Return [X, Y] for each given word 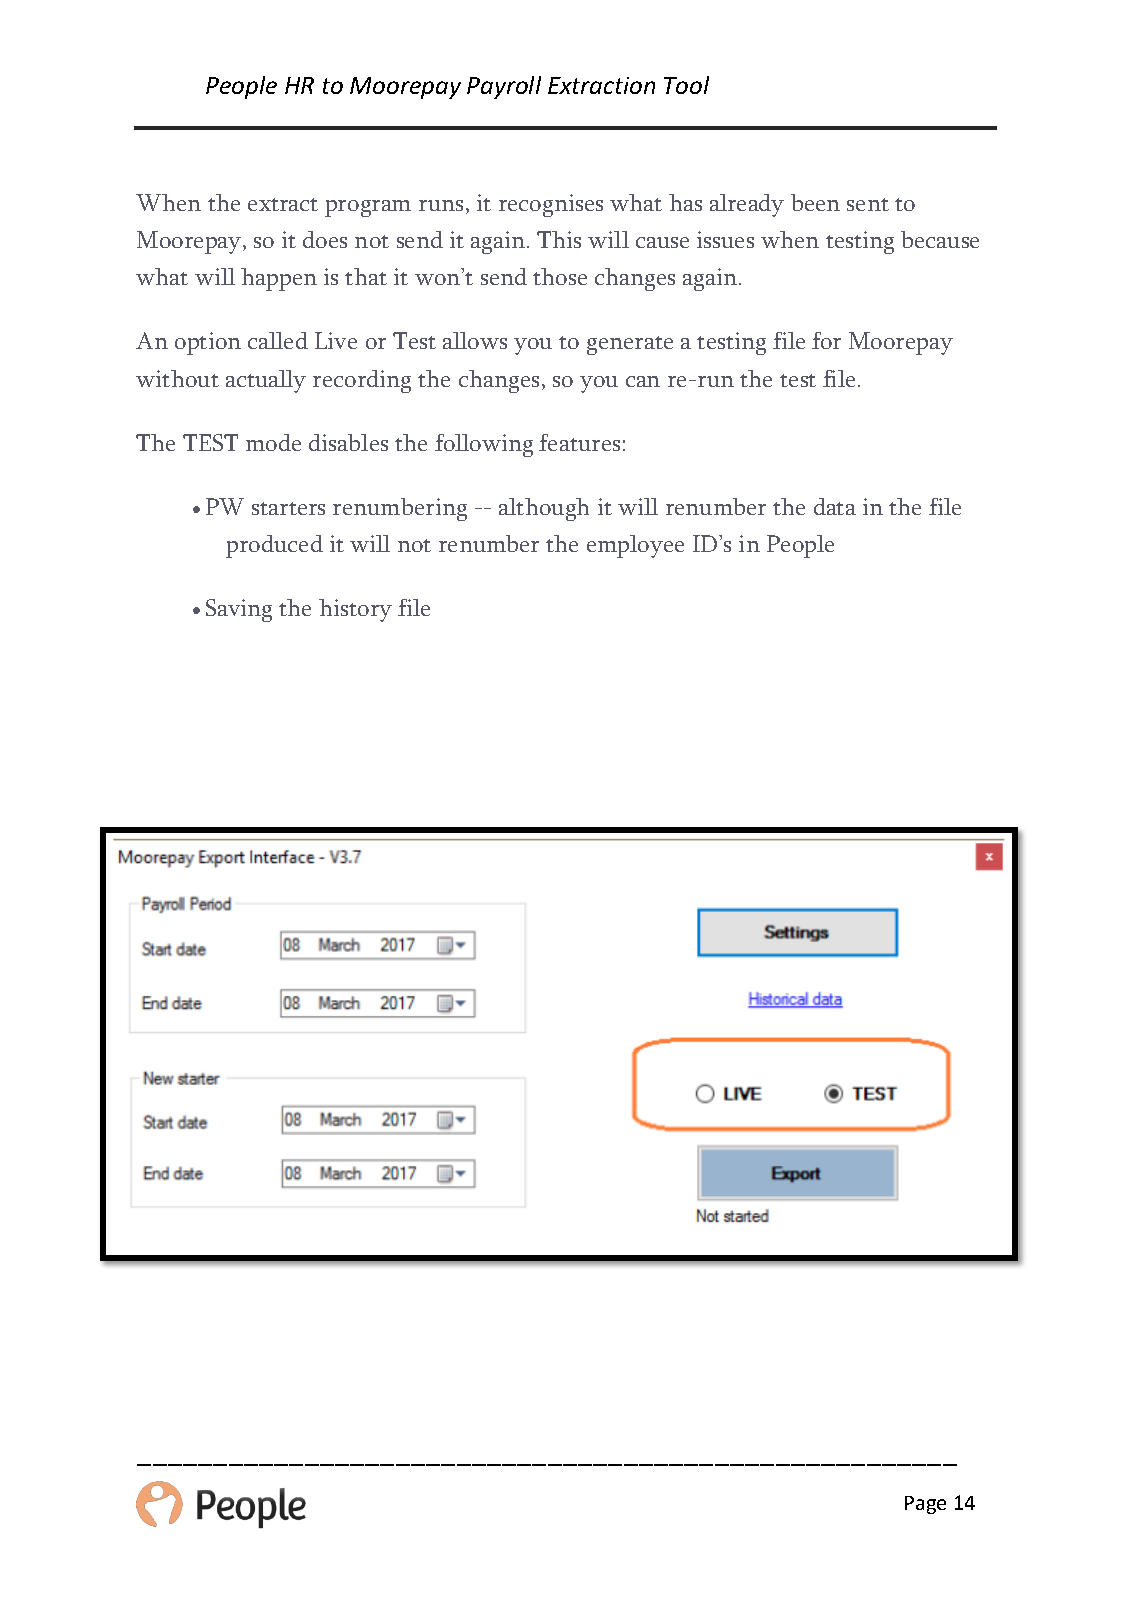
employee [635, 546]
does [325, 239]
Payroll [504, 87]
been [815, 202]
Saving [239, 610]
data [835, 506]
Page [925, 1505]
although [544, 509]
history [355, 610]
